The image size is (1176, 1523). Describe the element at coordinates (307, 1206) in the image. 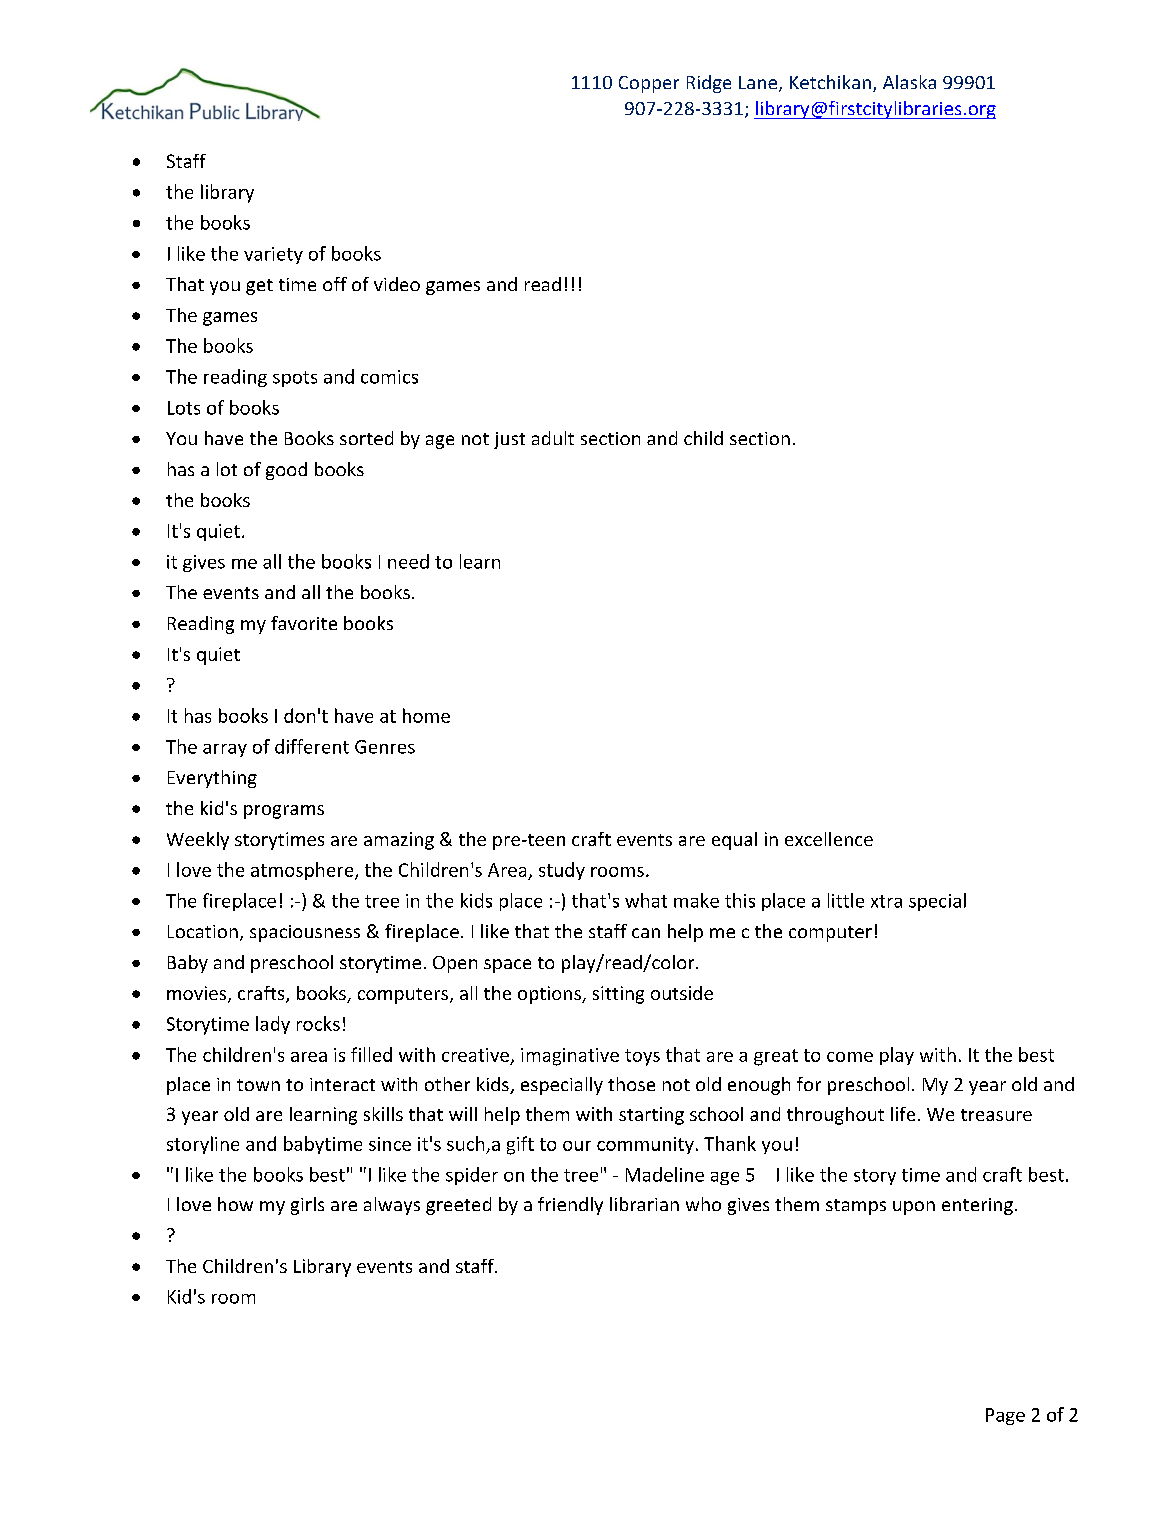

I see `girls` at that location.
